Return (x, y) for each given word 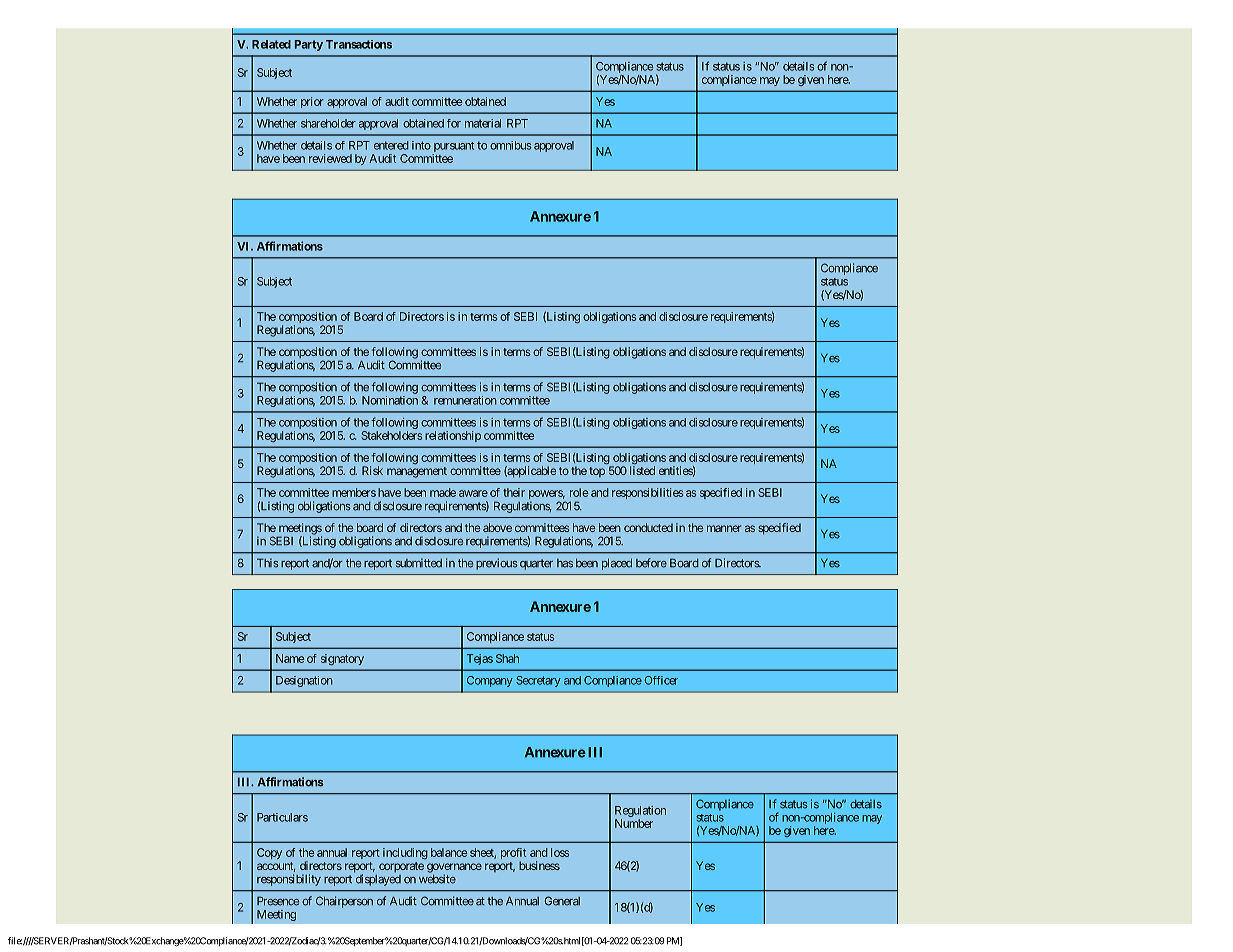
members (354, 492)
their (514, 492)
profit (513, 855)
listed (642, 470)
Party (309, 45)
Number (634, 823)
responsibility (289, 880)
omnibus (511, 145)
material (483, 123)
